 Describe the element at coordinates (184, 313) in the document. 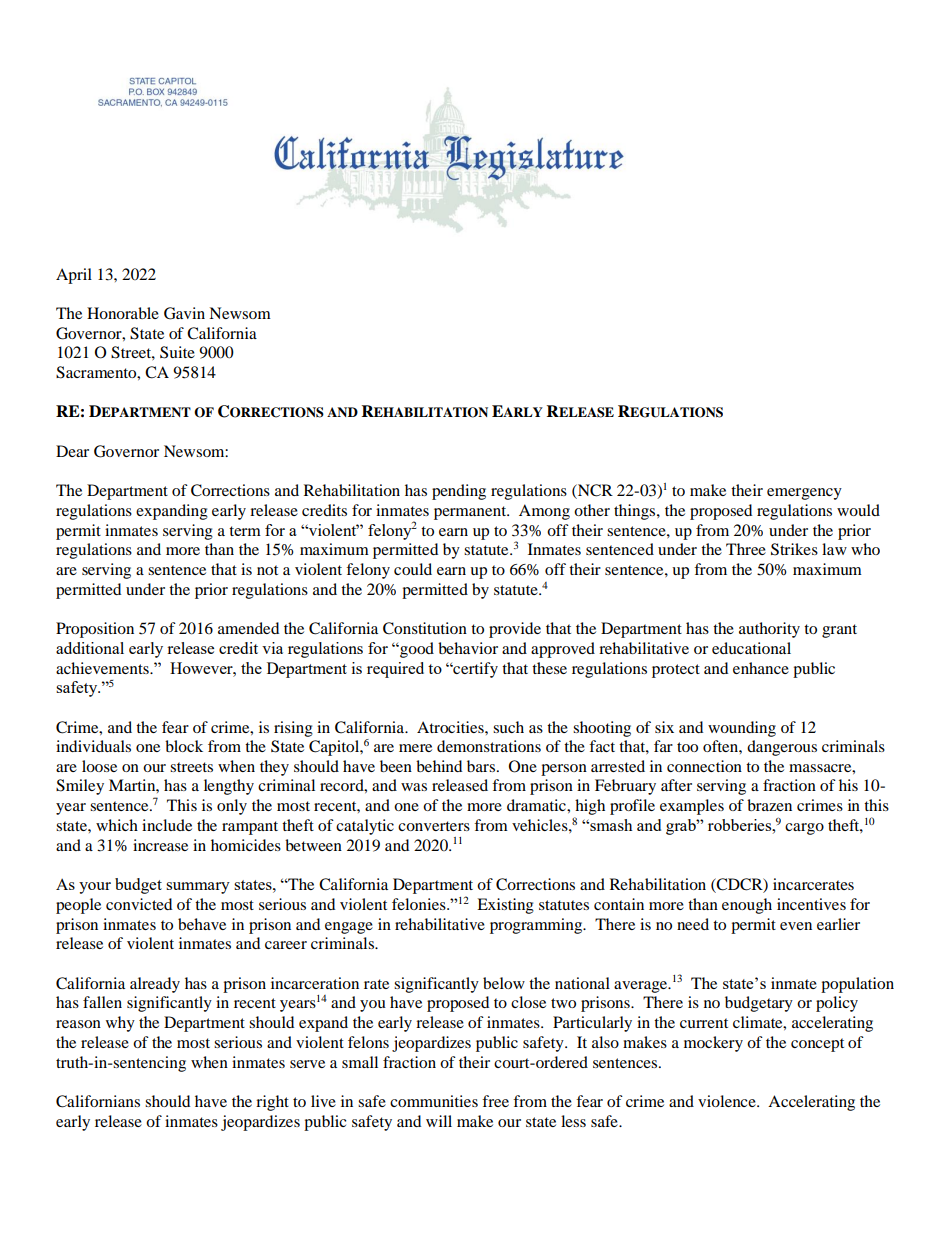

I see `Gavin` at that location.
